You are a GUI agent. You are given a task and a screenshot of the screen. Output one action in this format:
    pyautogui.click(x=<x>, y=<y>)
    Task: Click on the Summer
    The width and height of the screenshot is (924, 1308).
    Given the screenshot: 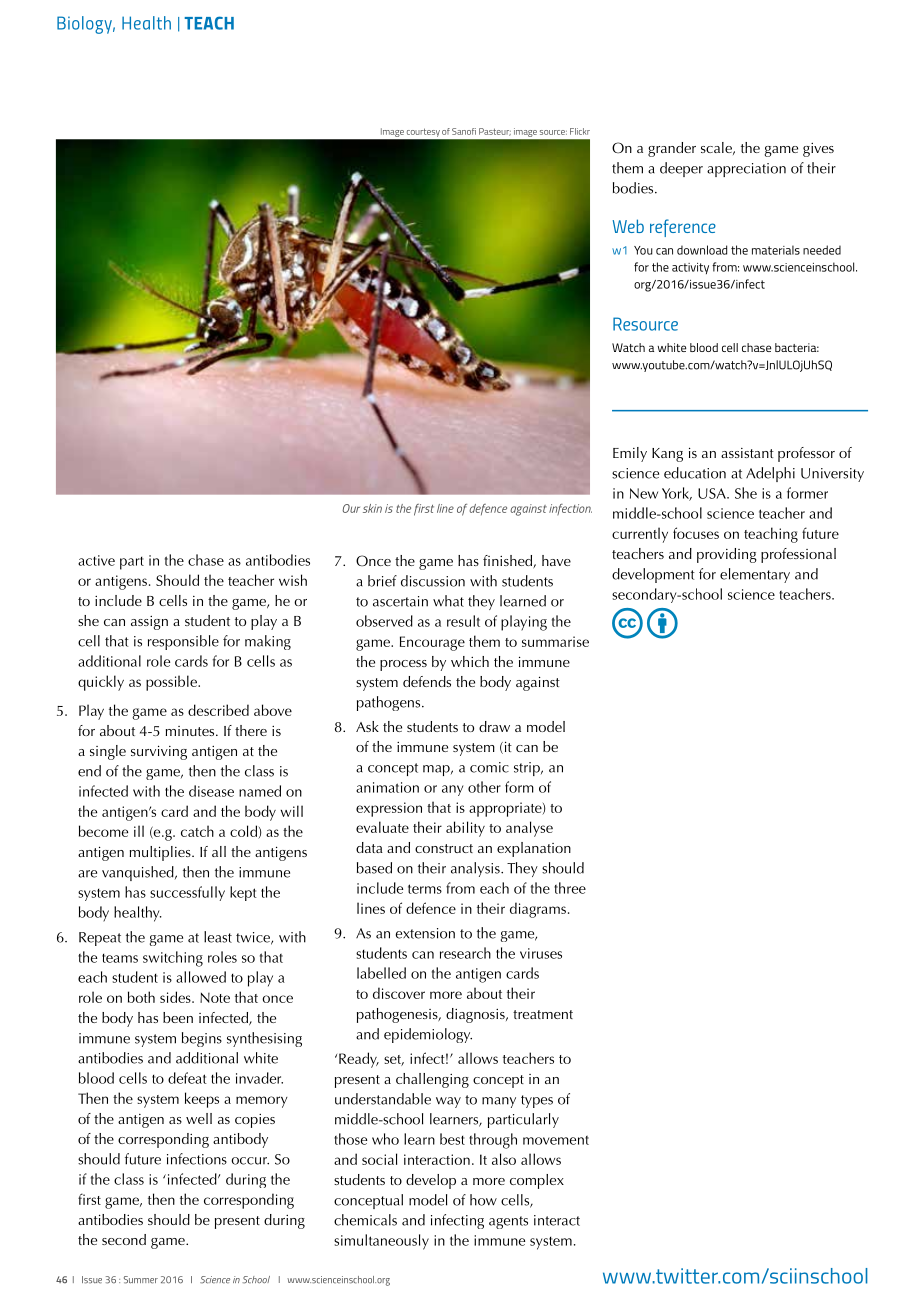 What is the action you would take?
    pyautogui.click(x=141, y=1280)
